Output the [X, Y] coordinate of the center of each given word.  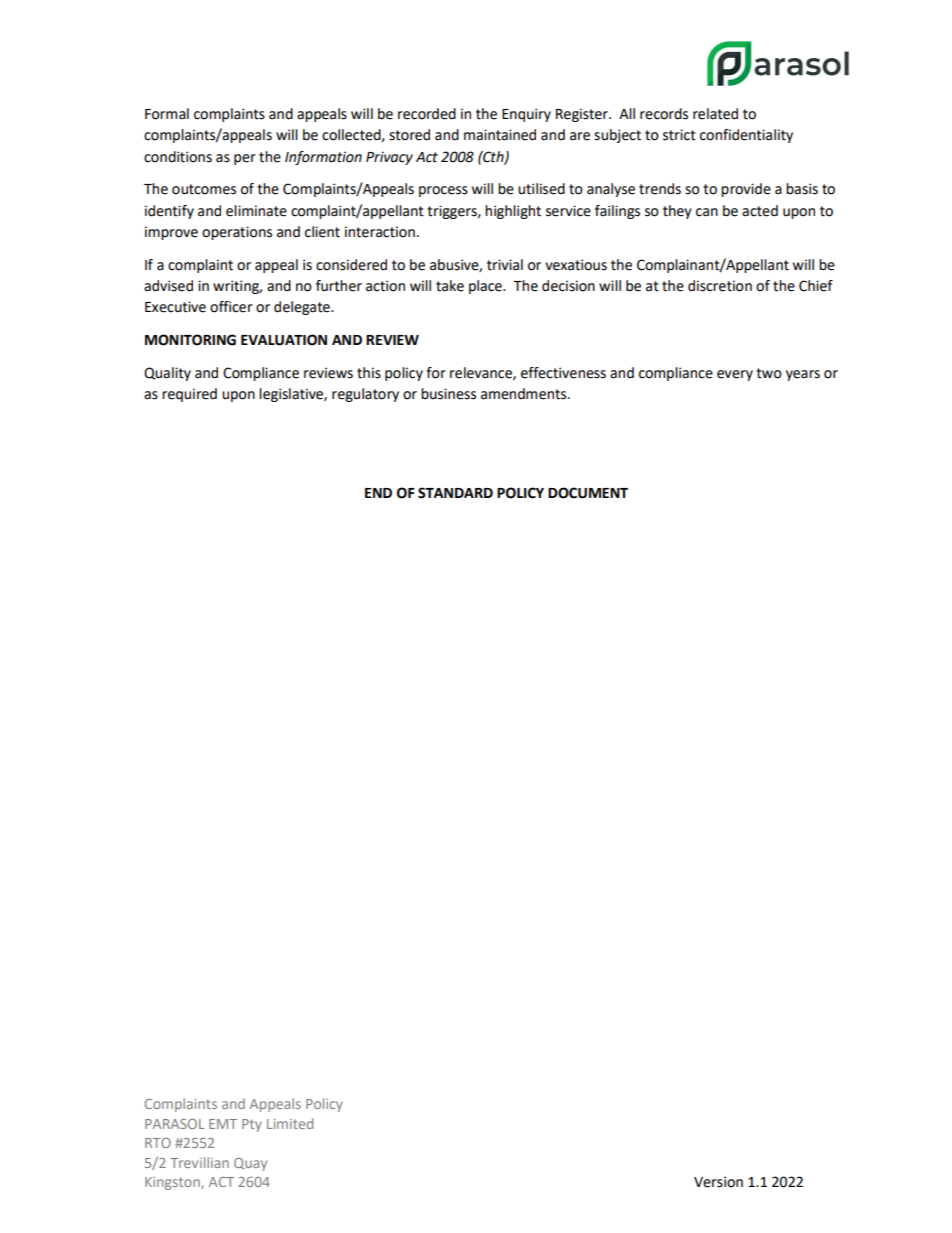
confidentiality [746, 136]
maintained [500, 135]
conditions [178, 157]
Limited [290, 1123]
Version [718, 1182]
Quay [250, 1164]
